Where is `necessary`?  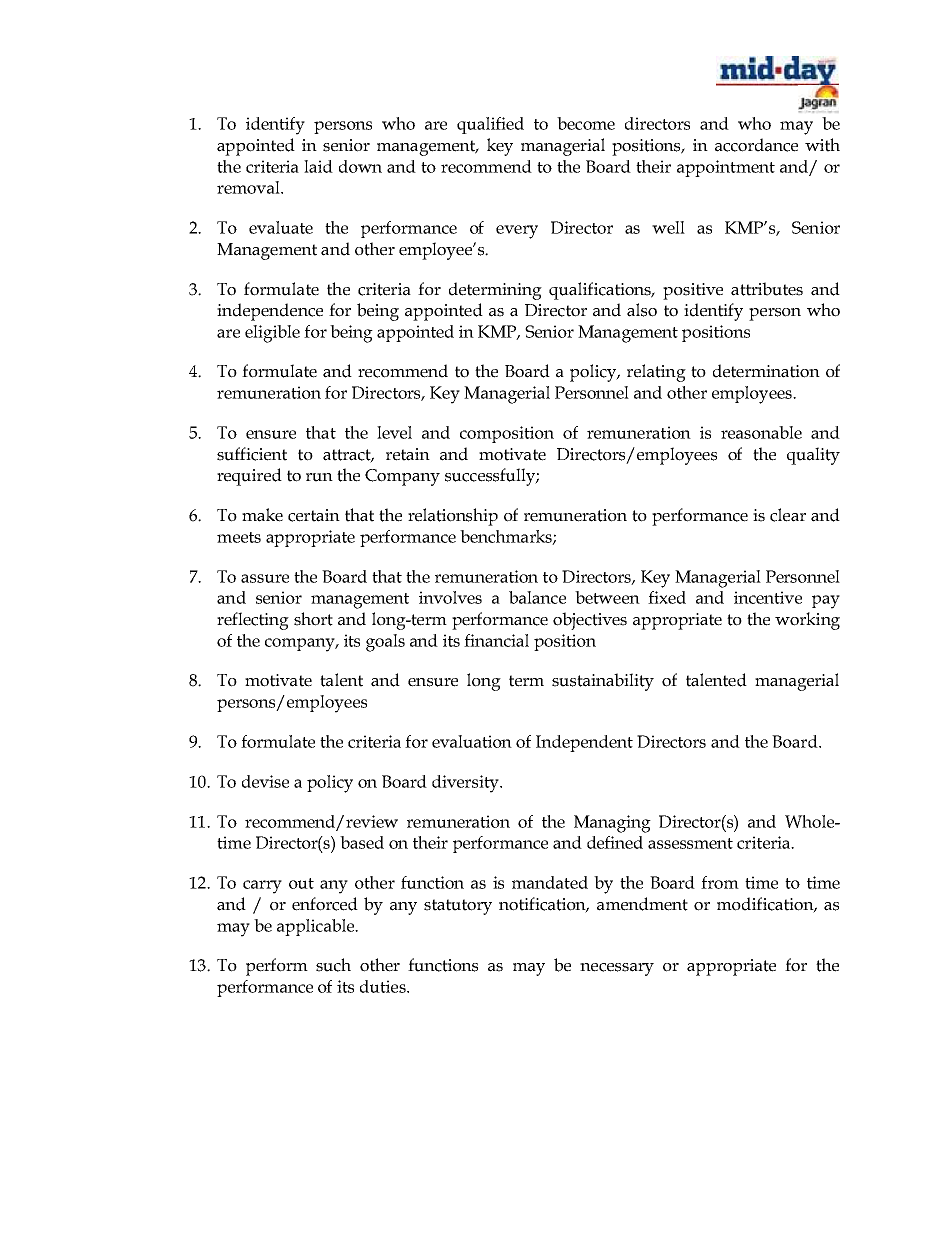
necessary is located at coordinates (617, 969).
